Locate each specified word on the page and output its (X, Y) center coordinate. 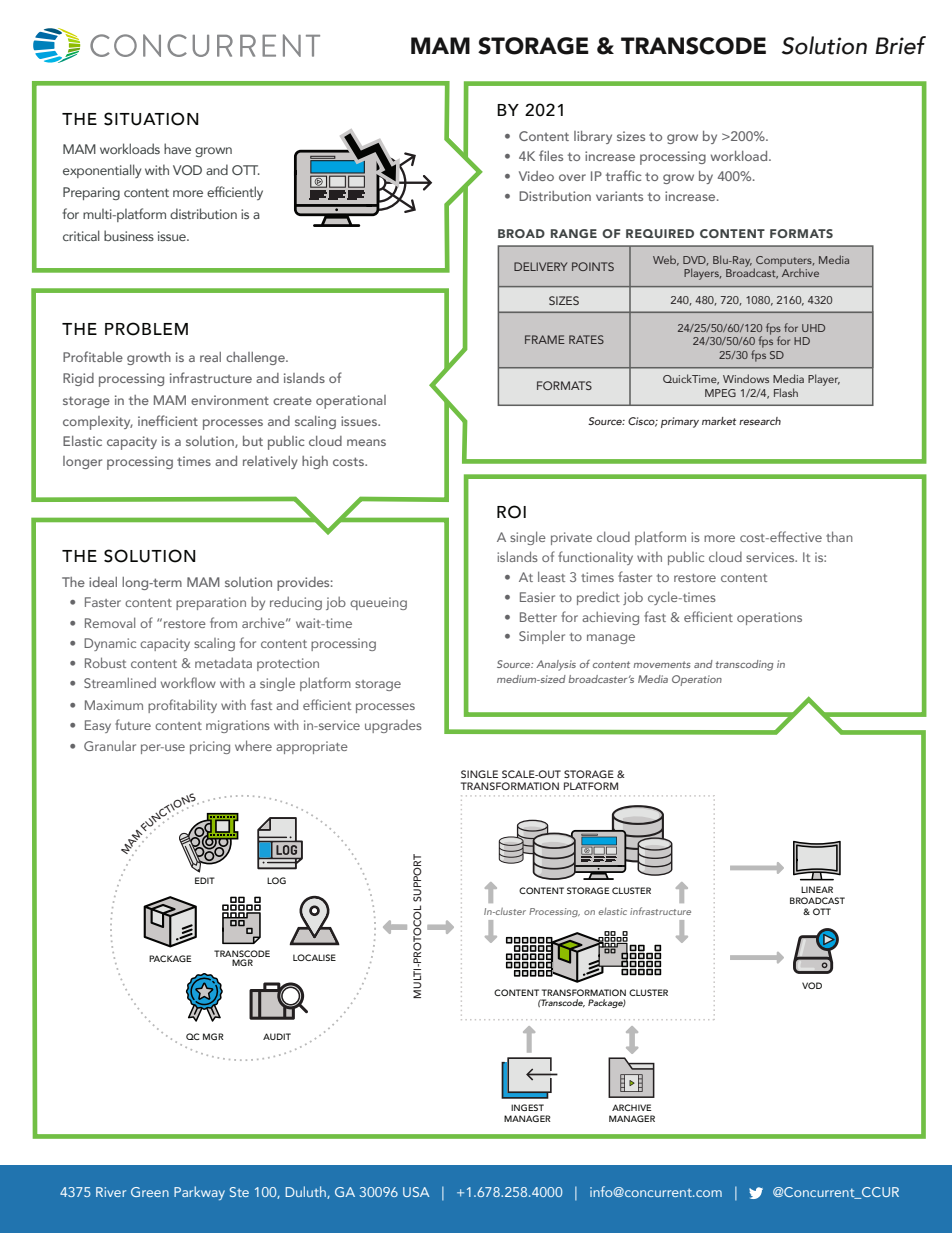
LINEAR (817, 889)
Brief (900, 45)
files (551, 155)
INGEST (527, 1107)
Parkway (199, 1193)
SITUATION (151, 119)
